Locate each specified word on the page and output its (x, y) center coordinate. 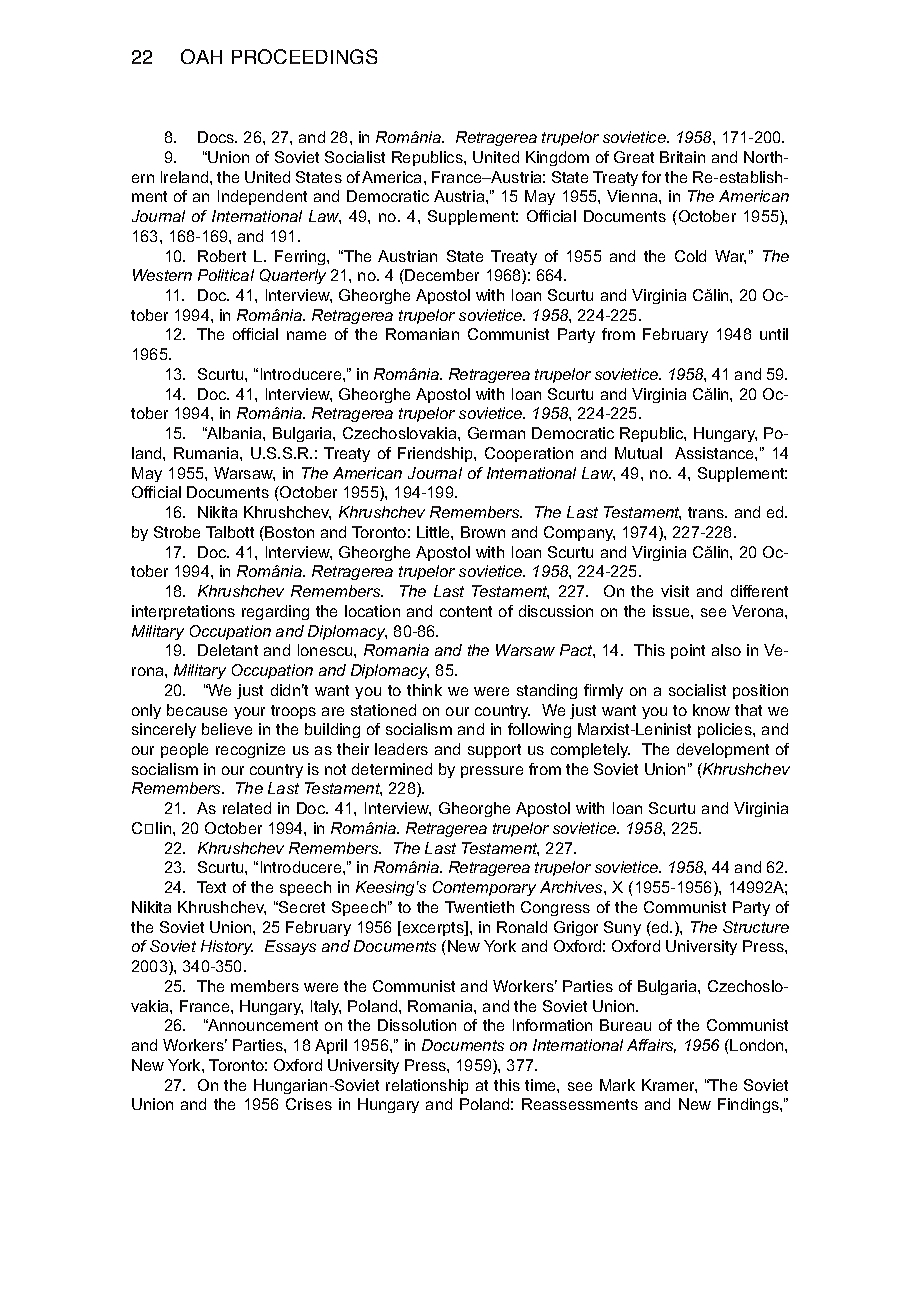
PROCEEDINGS (304, 56)
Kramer (669, 1086)
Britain (682, 157)
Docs (217, 137)
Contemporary (484, 888)
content (466, 611)
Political (226, 275)
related (247, 808)
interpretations (183, 612)
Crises (309, 1104)
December (441, 275)
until (774, 334)
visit (675, 591)
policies (726, 730)
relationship (427, 1086)
